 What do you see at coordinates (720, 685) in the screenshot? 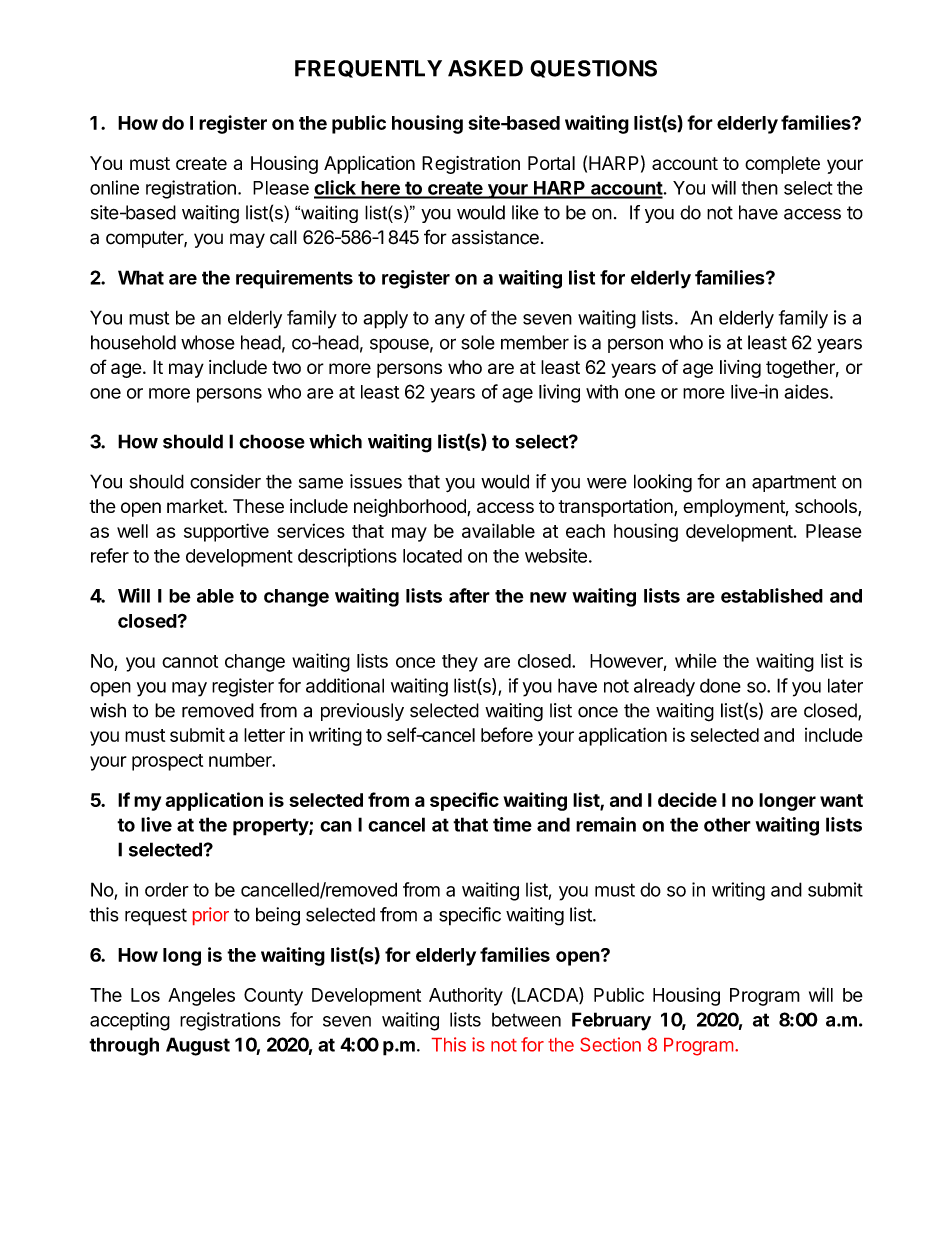
I see `done` at bounding box center [720, 685].
